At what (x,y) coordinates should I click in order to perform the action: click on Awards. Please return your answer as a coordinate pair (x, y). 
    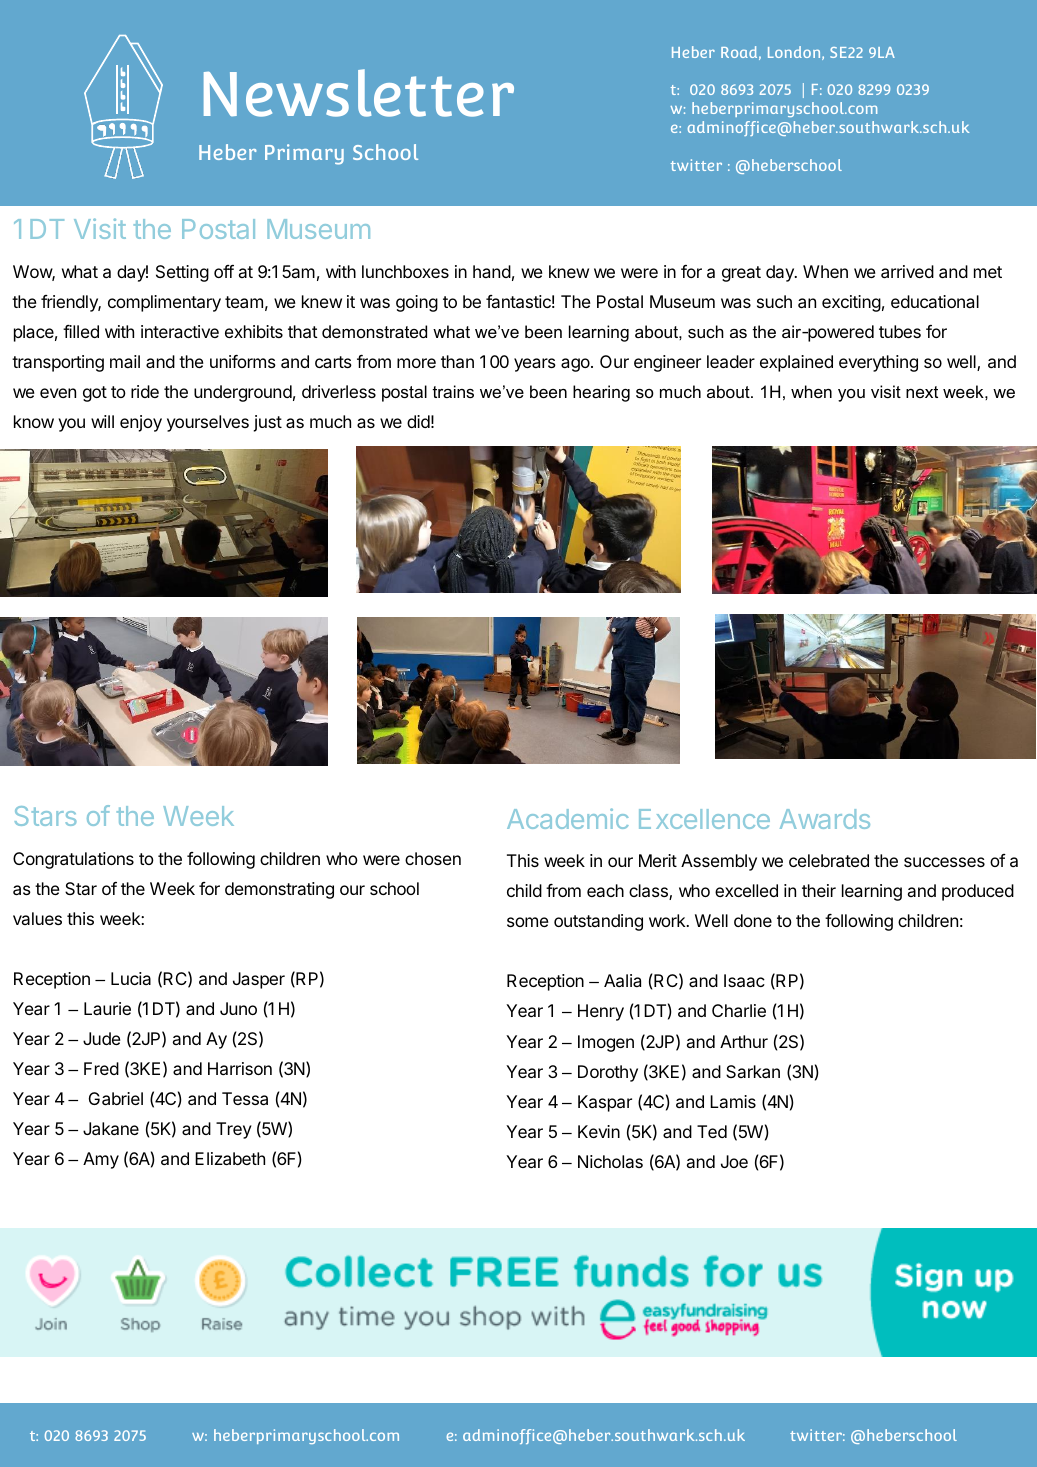
    Looking at the image, I should click on (825, 819).
